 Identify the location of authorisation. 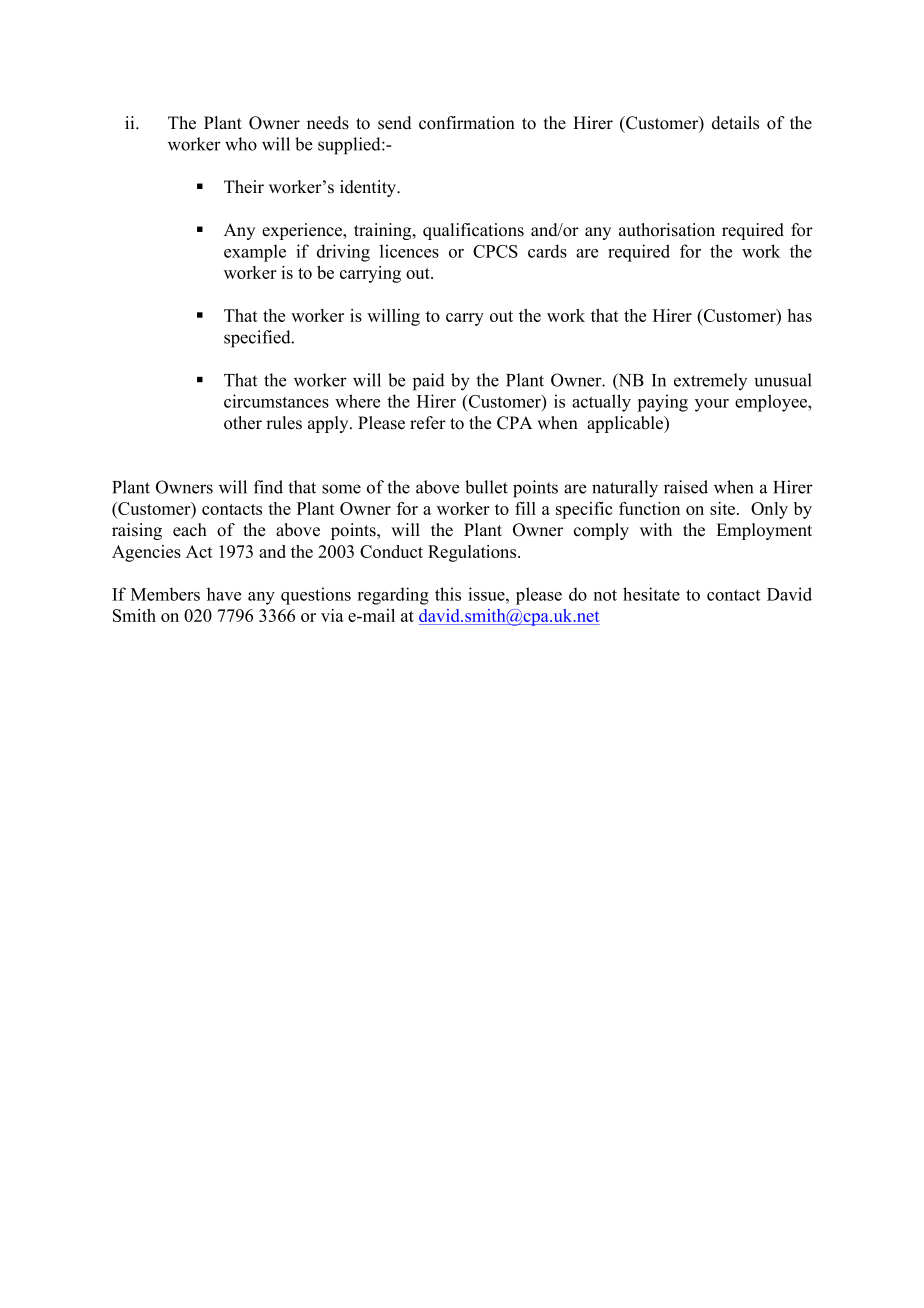
(667, 230).
